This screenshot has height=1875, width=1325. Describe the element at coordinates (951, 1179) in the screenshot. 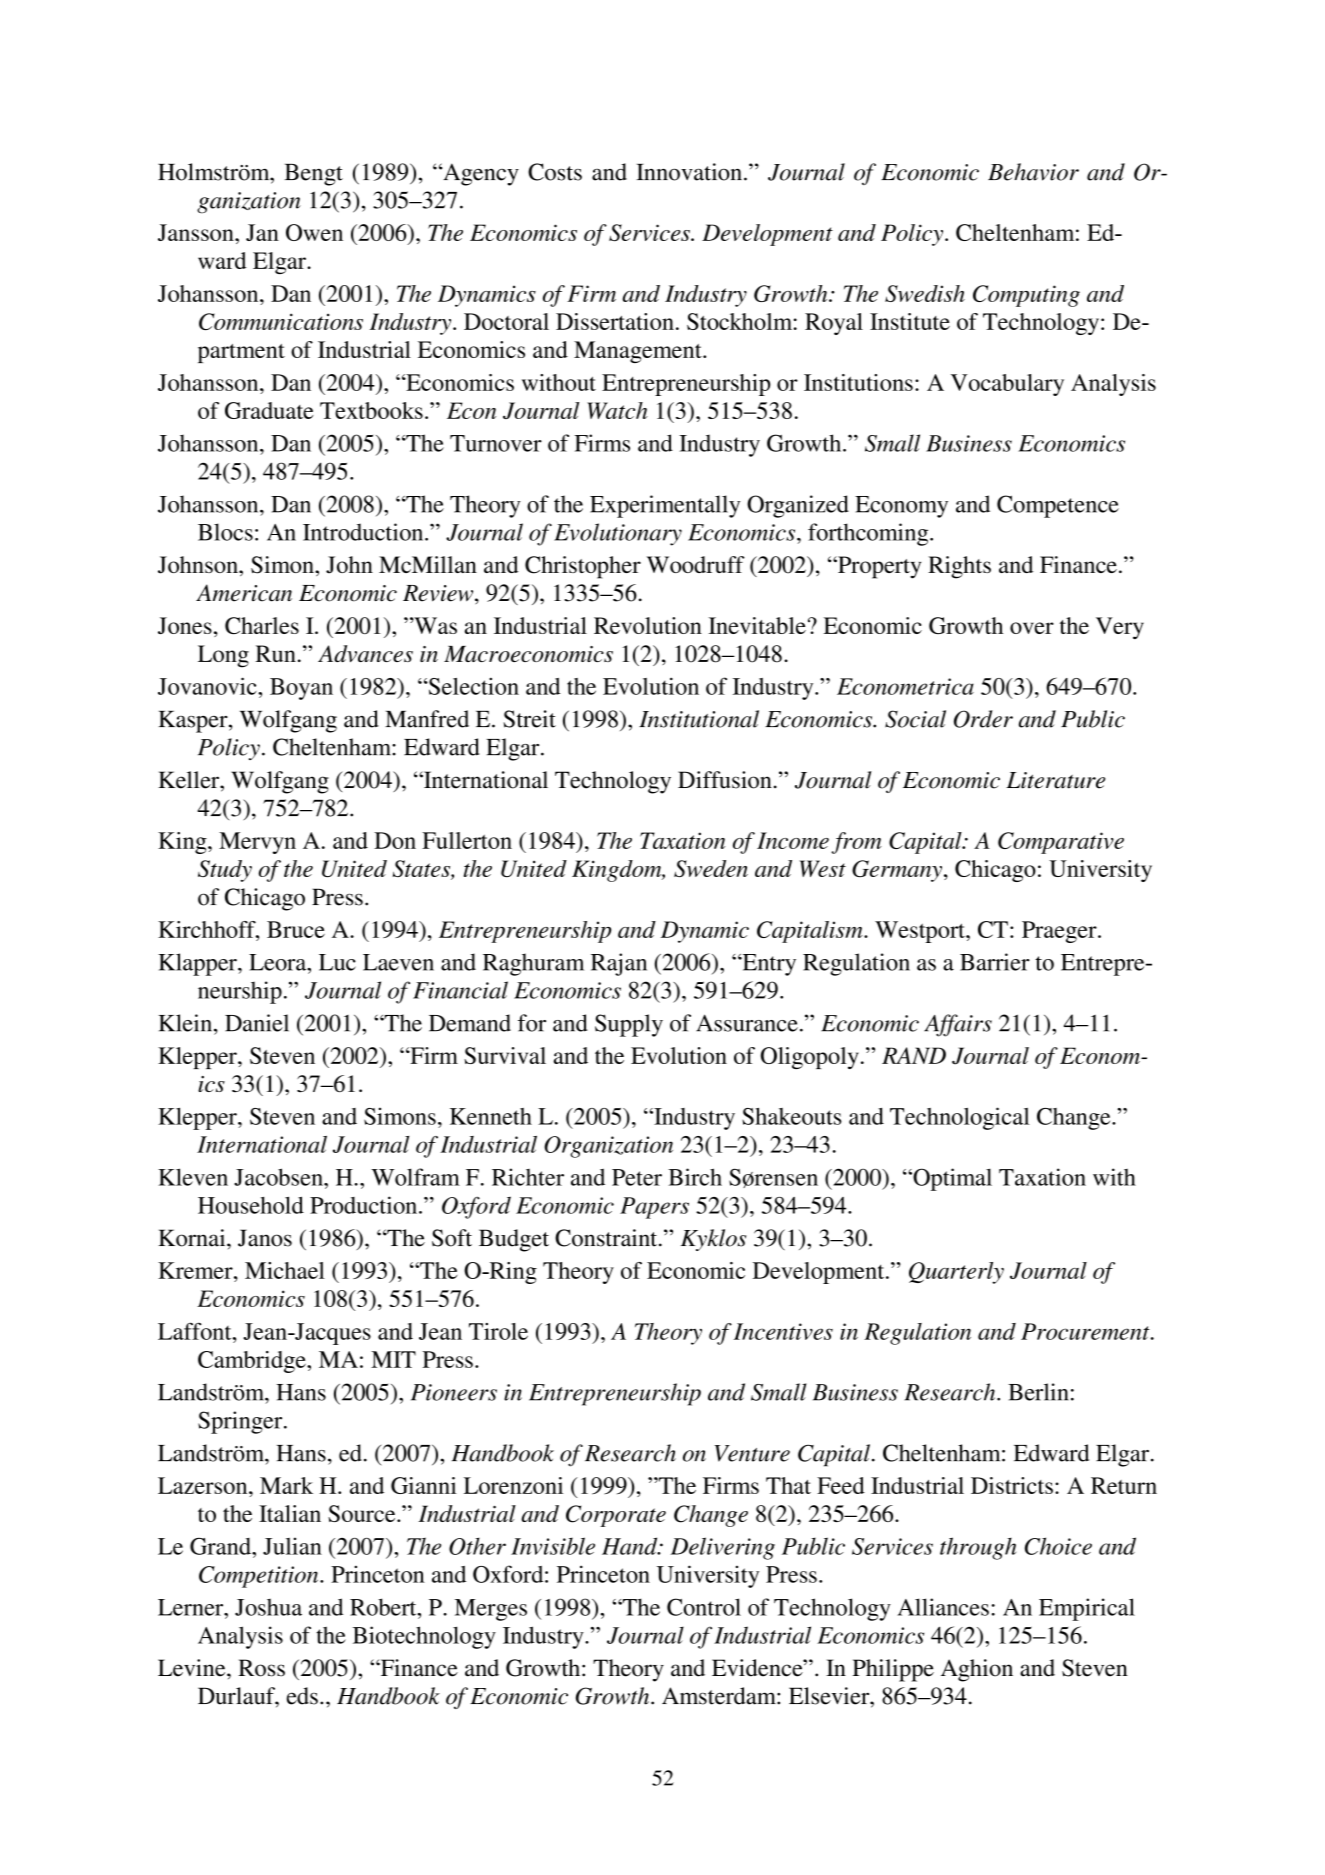

I see `Optimal` at that location.
